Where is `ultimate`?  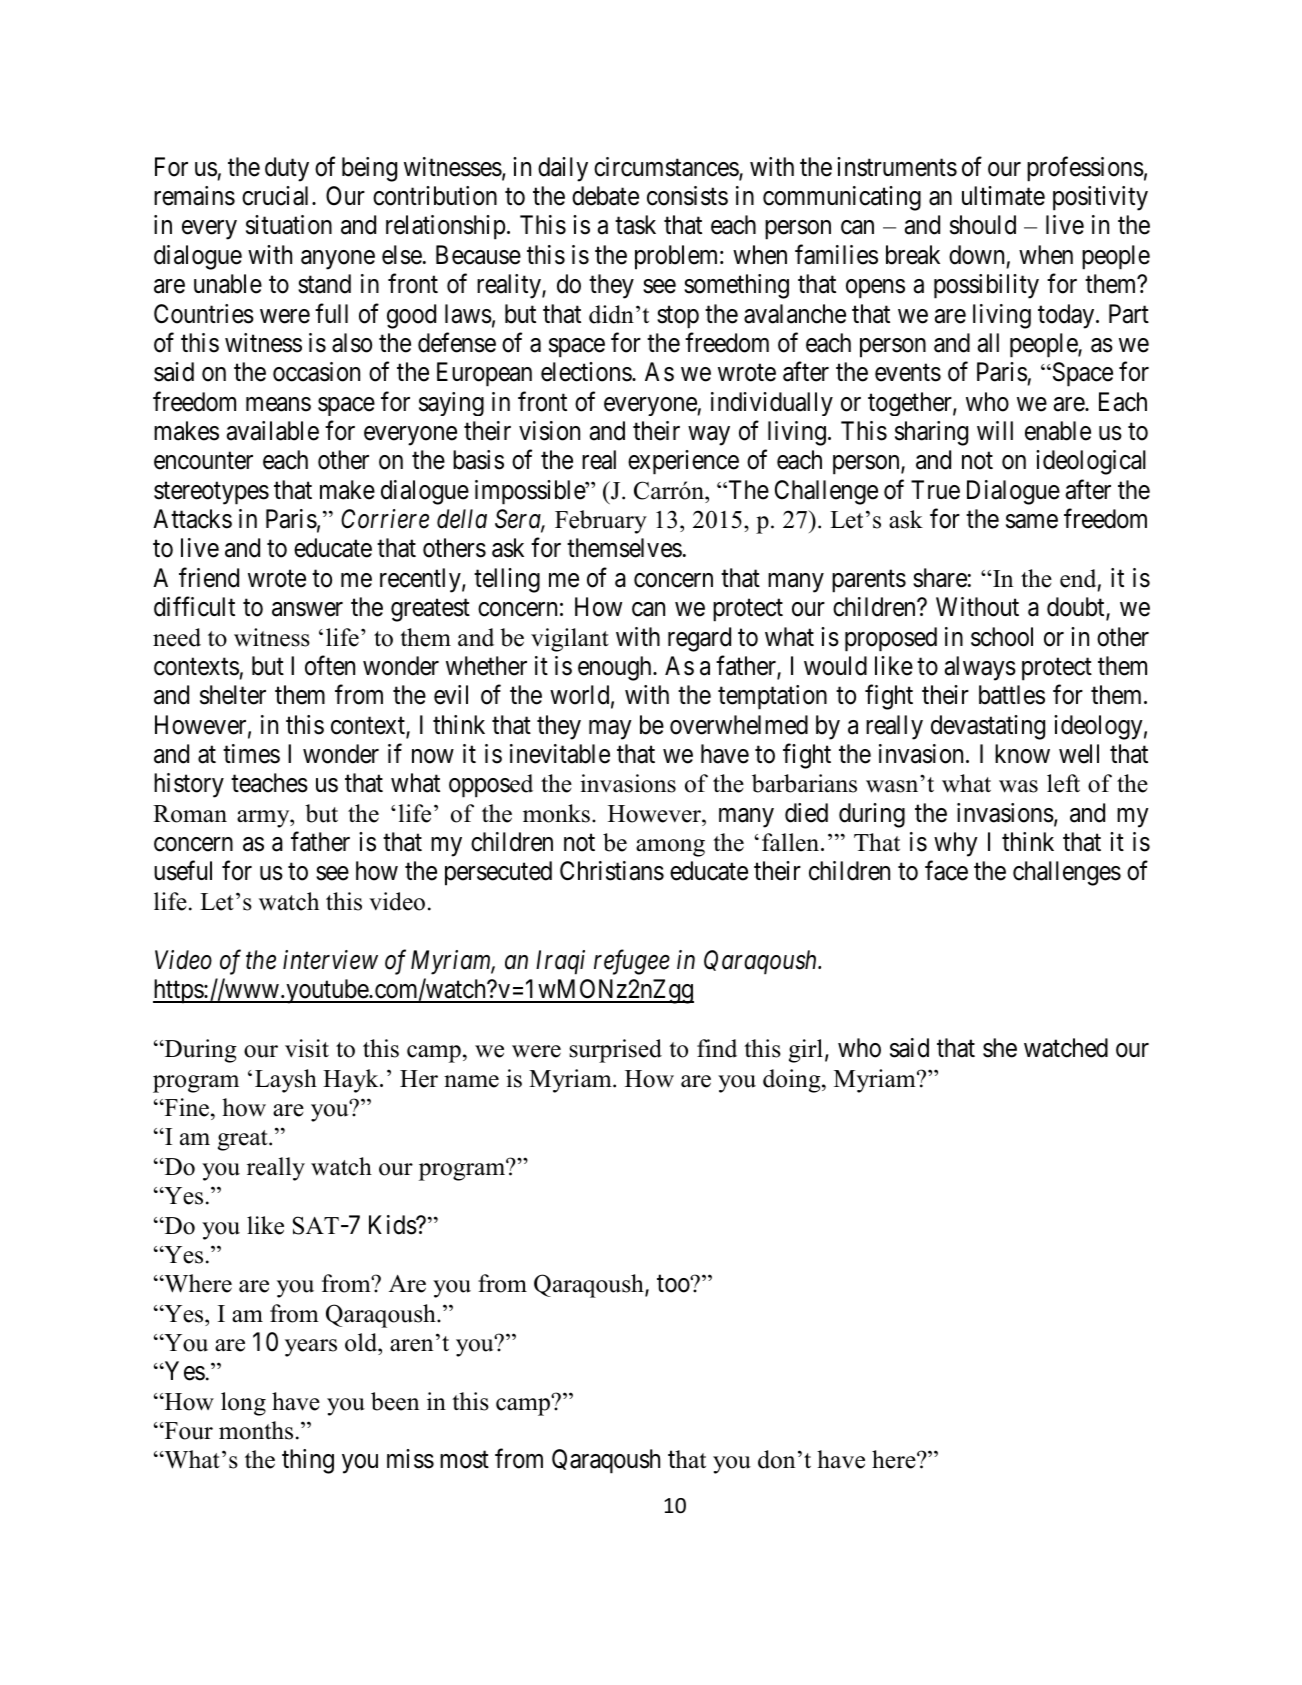
ultimate is located at coordinates (1003, 196).
